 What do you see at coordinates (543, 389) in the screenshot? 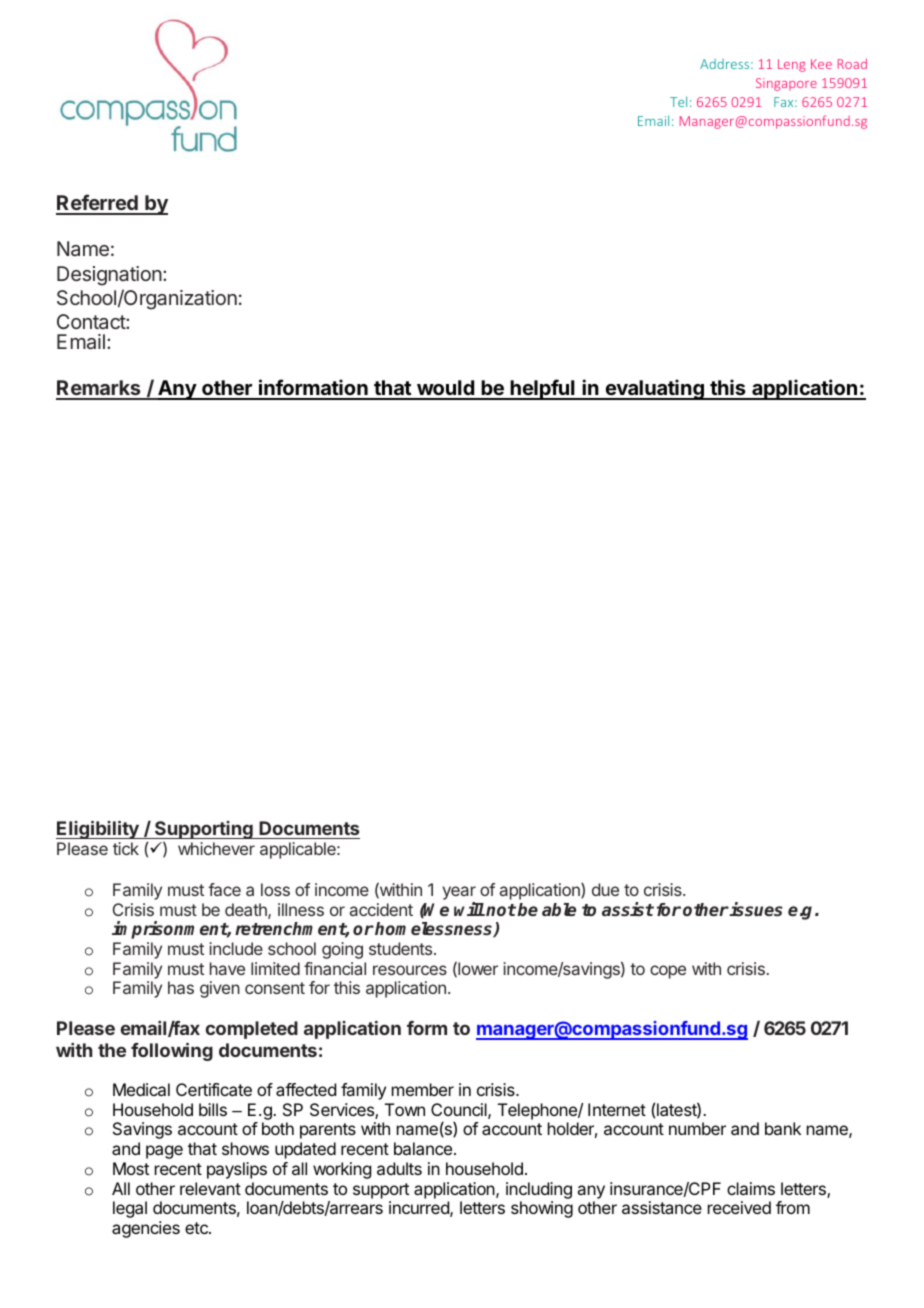
I see `helpful` at bounding box center [543, 389].
